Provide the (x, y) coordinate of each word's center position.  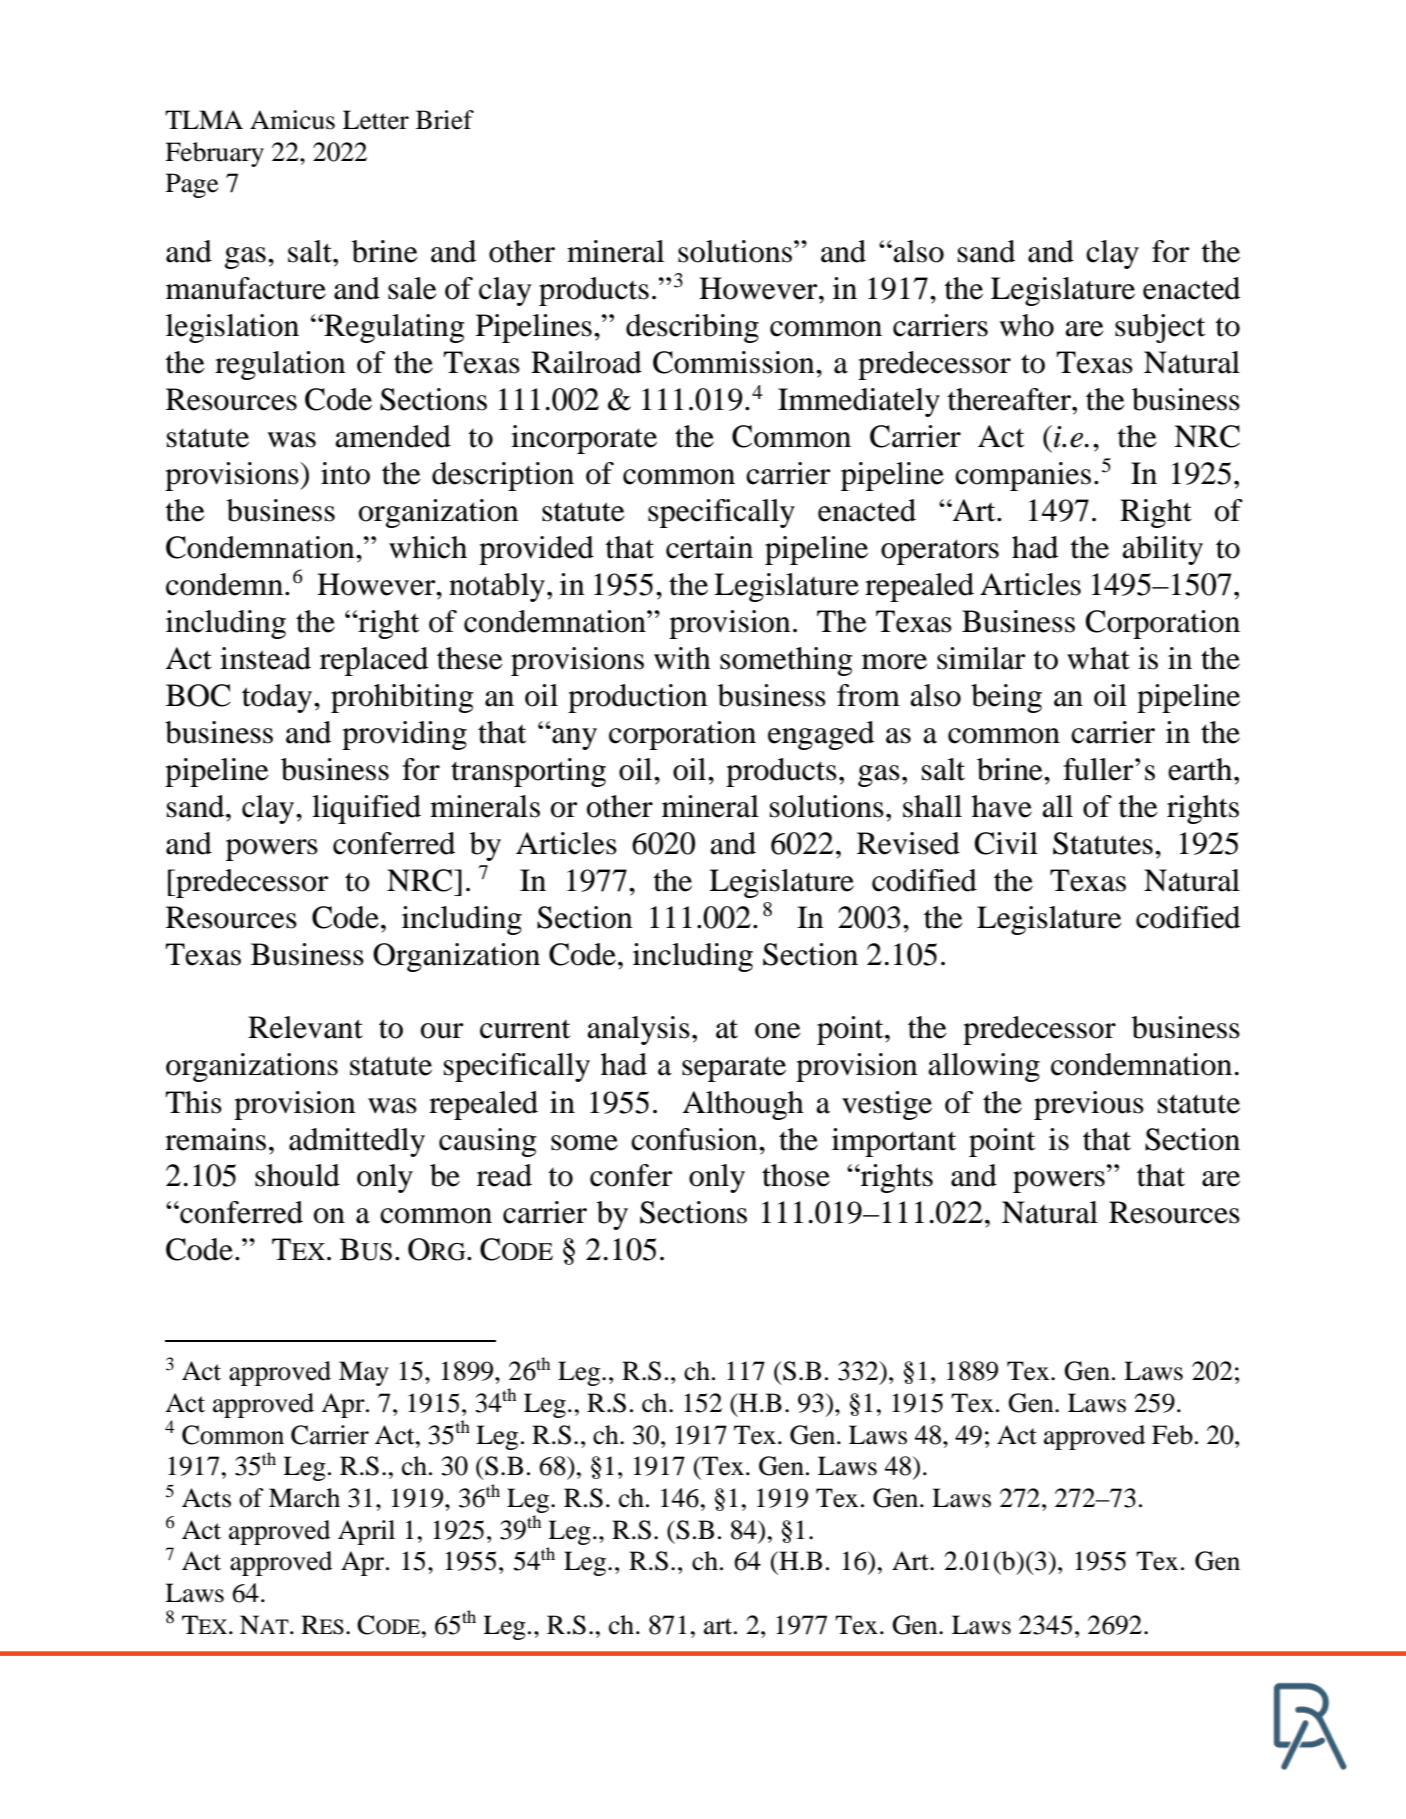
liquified (366, 809)
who (1026, 325)
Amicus (292, 120)
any (573, 738)
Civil (1006, 843)
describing (692, 328)
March (304, 1498)
